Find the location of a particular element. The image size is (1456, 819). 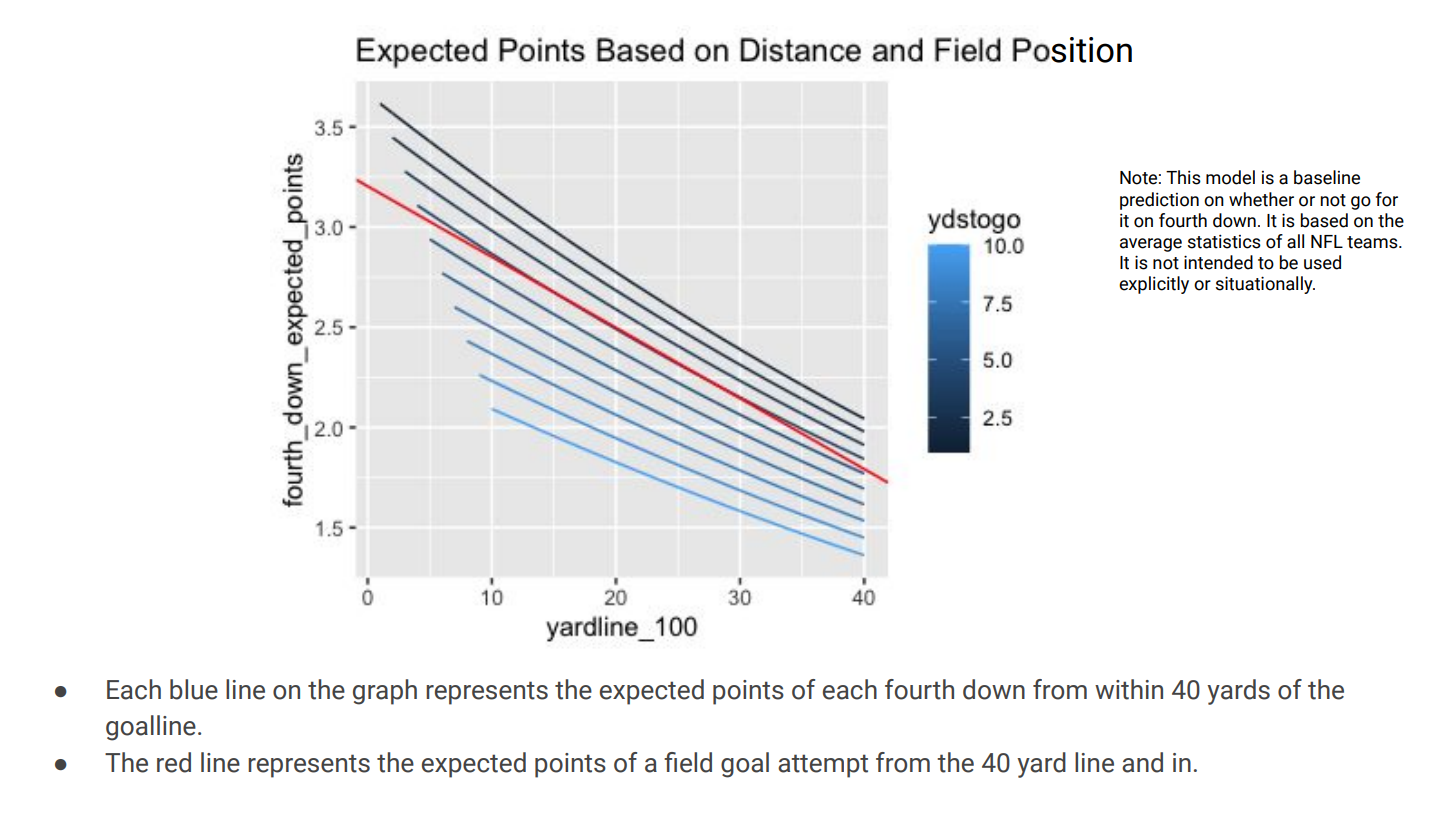

blue is located at coordinates (194, 689).
